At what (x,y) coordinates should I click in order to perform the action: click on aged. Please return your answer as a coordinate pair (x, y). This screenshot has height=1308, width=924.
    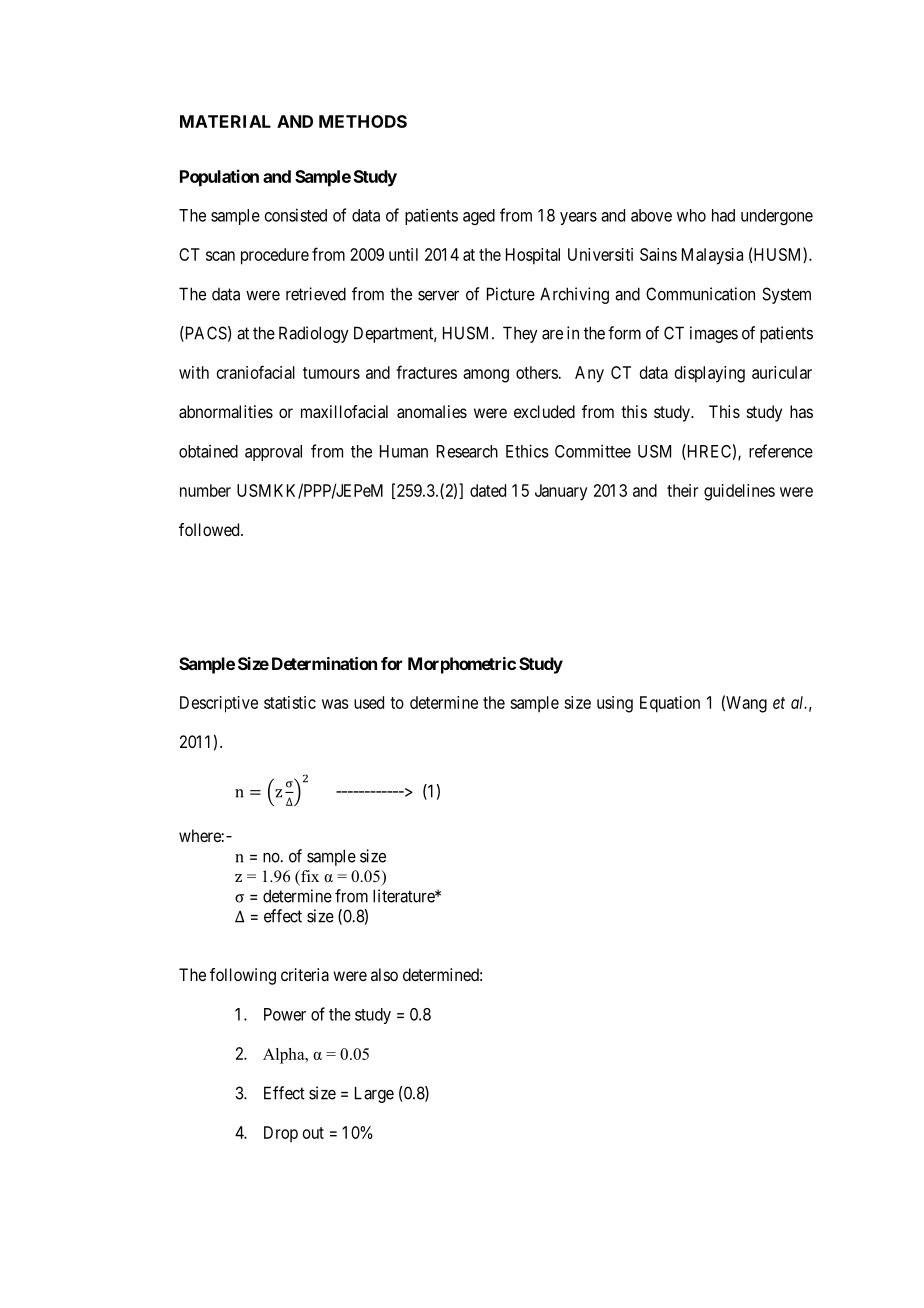
    Looking at the image, I should click on (479, 217).
